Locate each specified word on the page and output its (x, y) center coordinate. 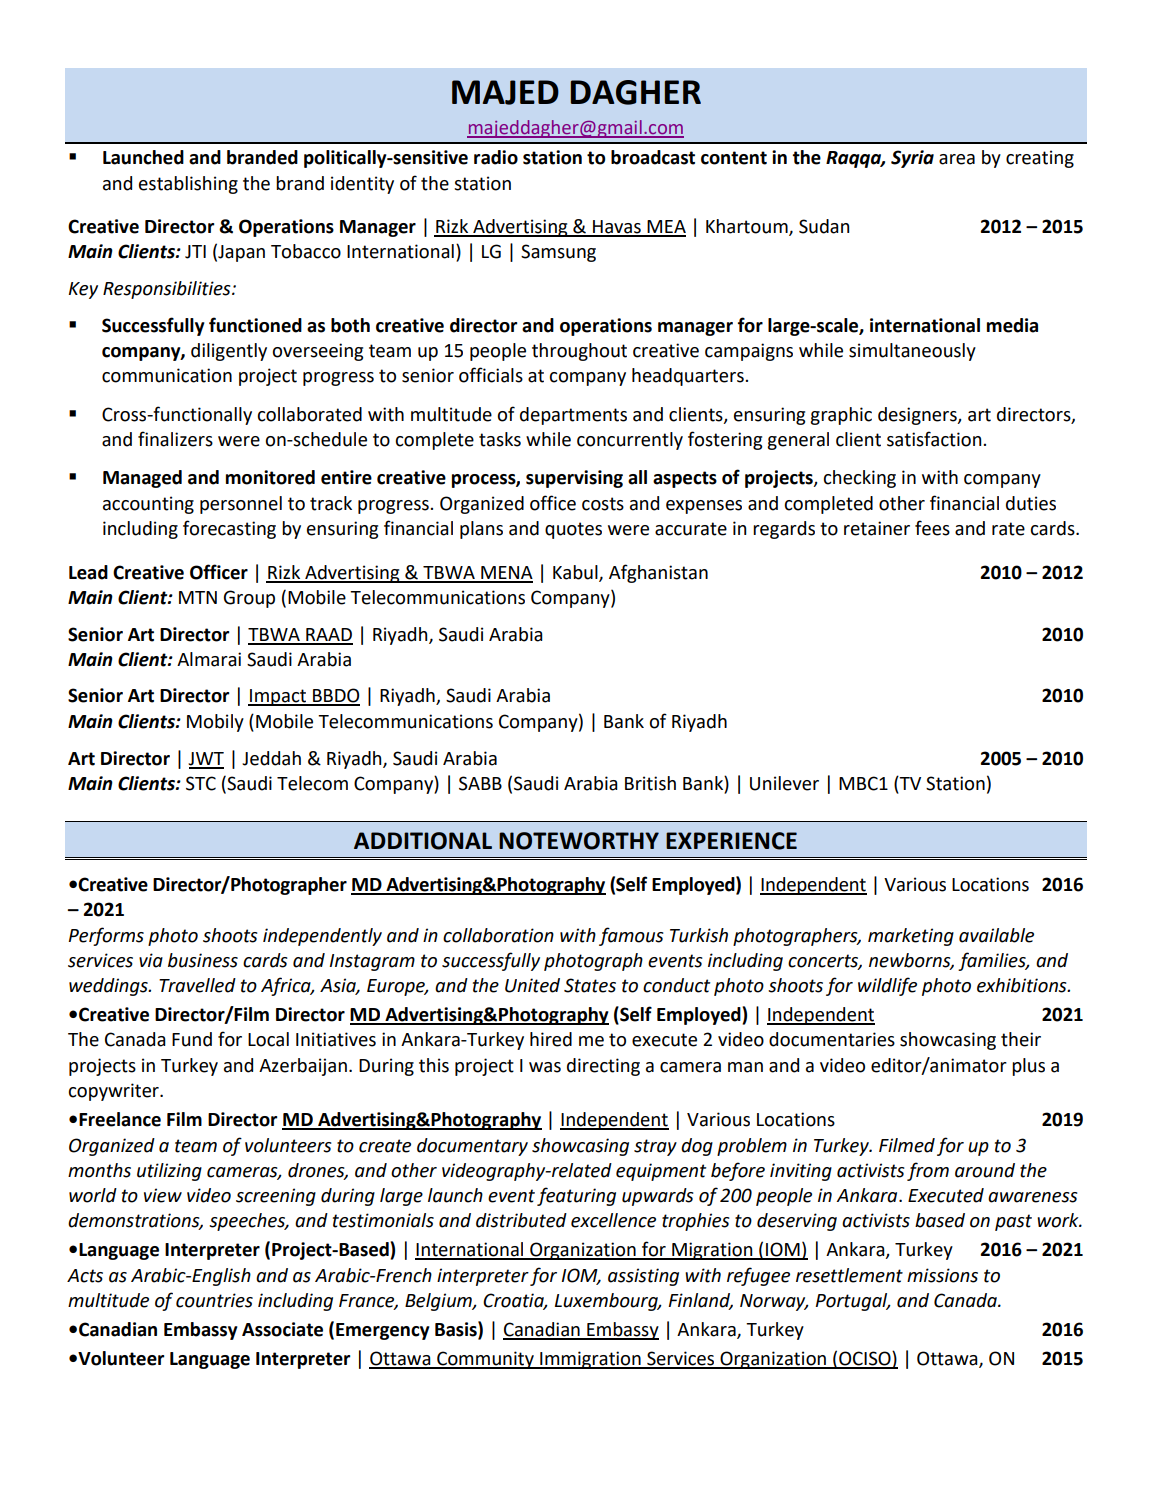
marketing (911, 937)
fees (932, 528)
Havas (617, 228)
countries (214, 1300)
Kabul (576, 573)
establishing (188, 185)
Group (249, 599)
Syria (912, 159)
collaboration (498, 935)
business (203, 960)
